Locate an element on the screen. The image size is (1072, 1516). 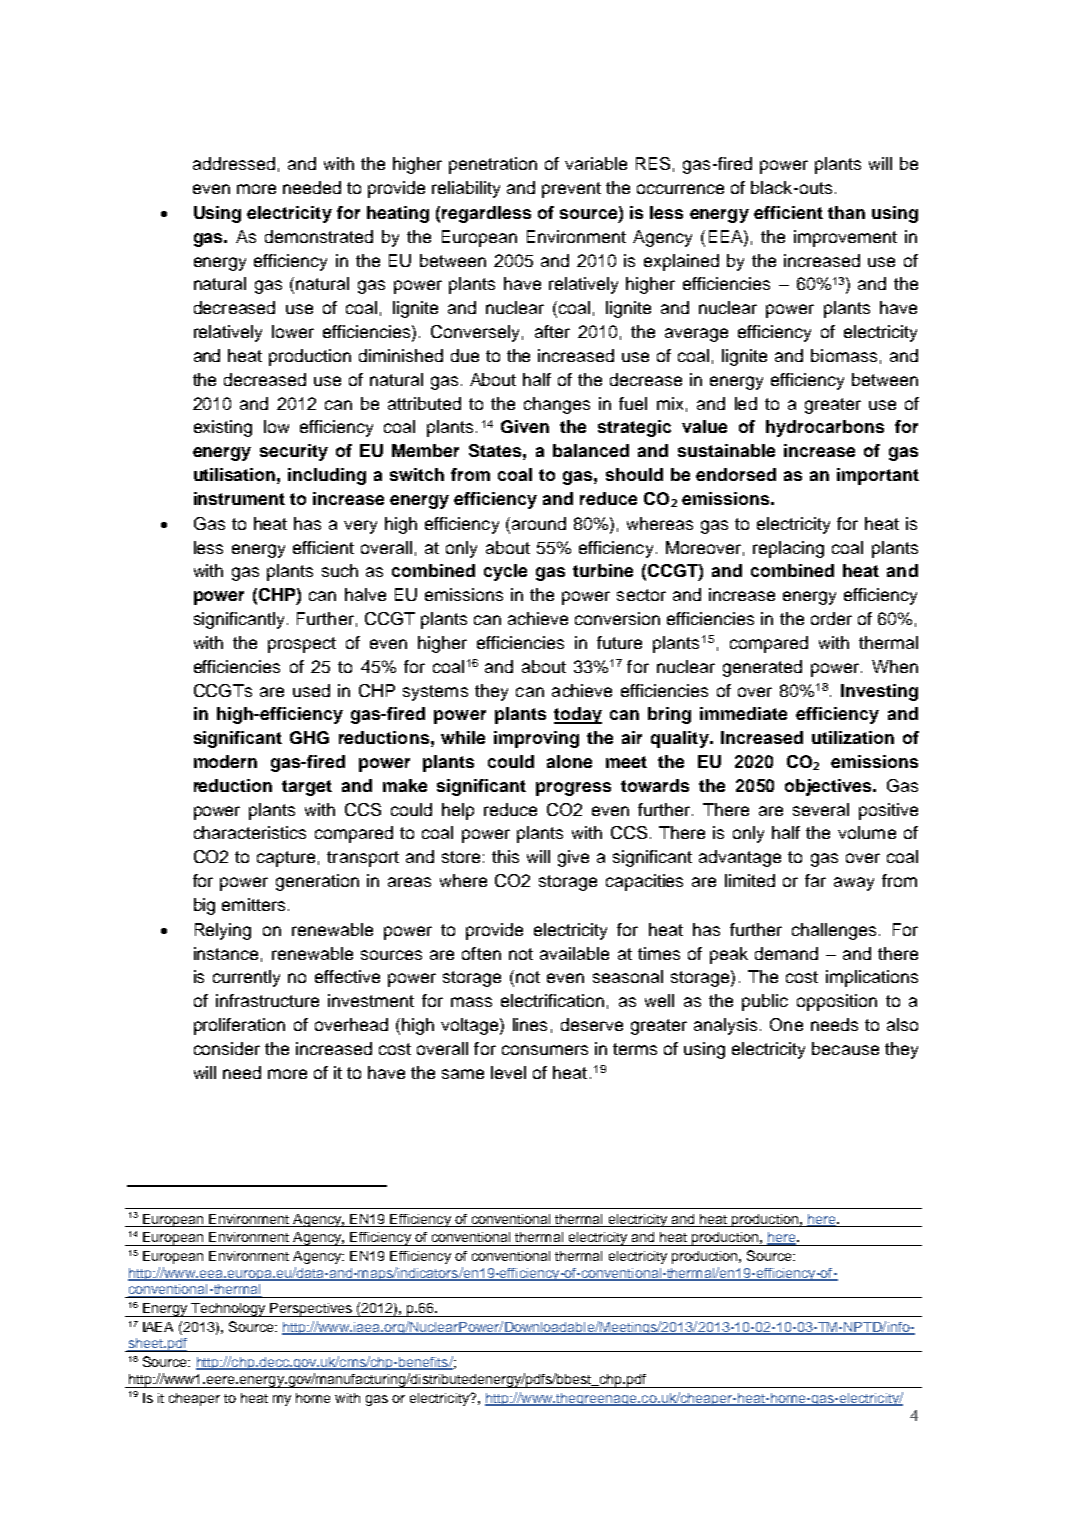
Perspectives is located at coordinates (311, 1310).
